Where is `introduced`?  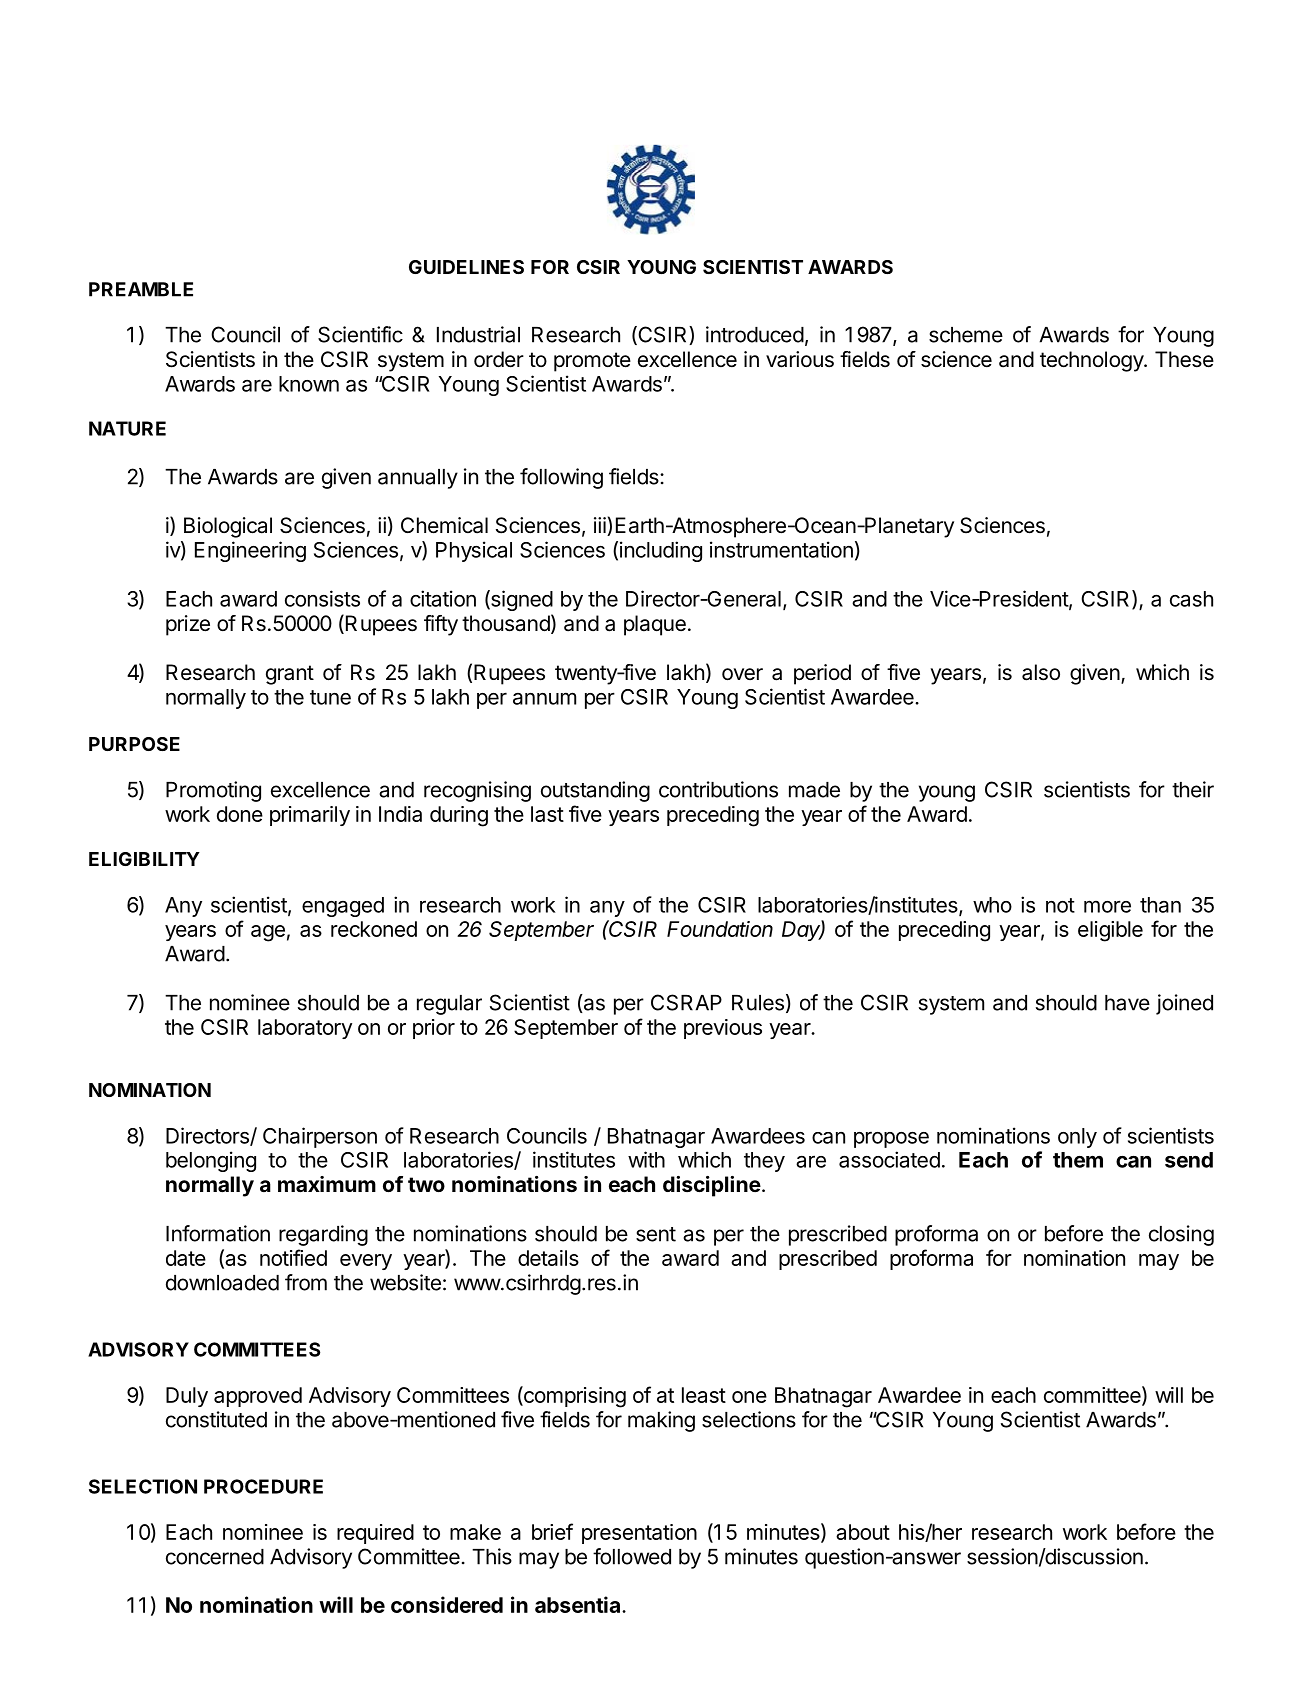 introduced is located at coordinates (755, 334).
